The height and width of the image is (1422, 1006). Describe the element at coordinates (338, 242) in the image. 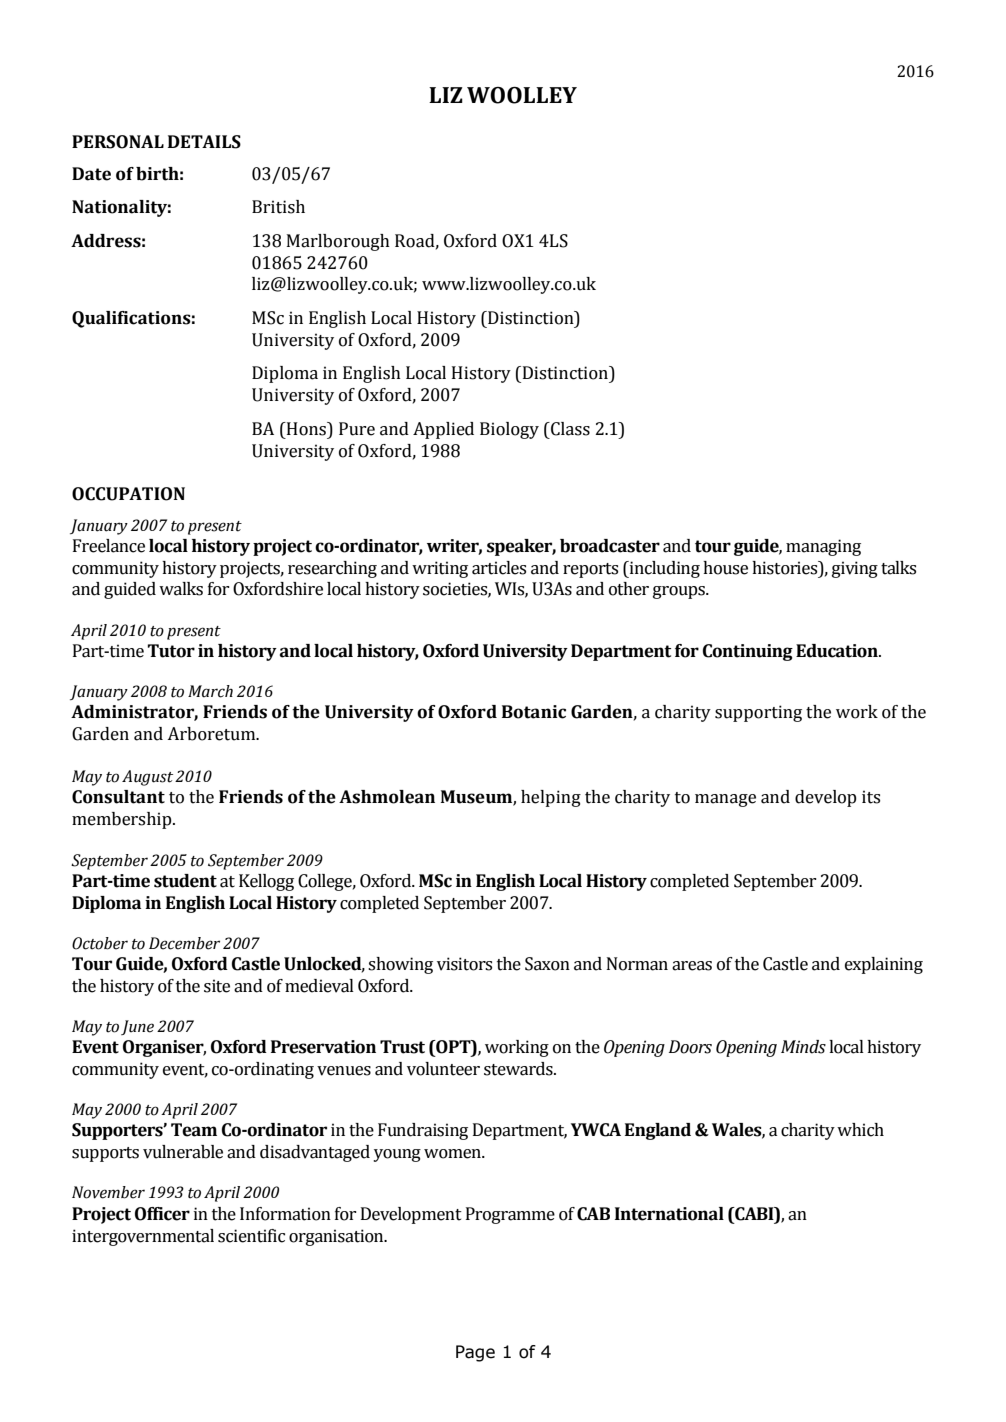

I see `Marlborough` at that location.
